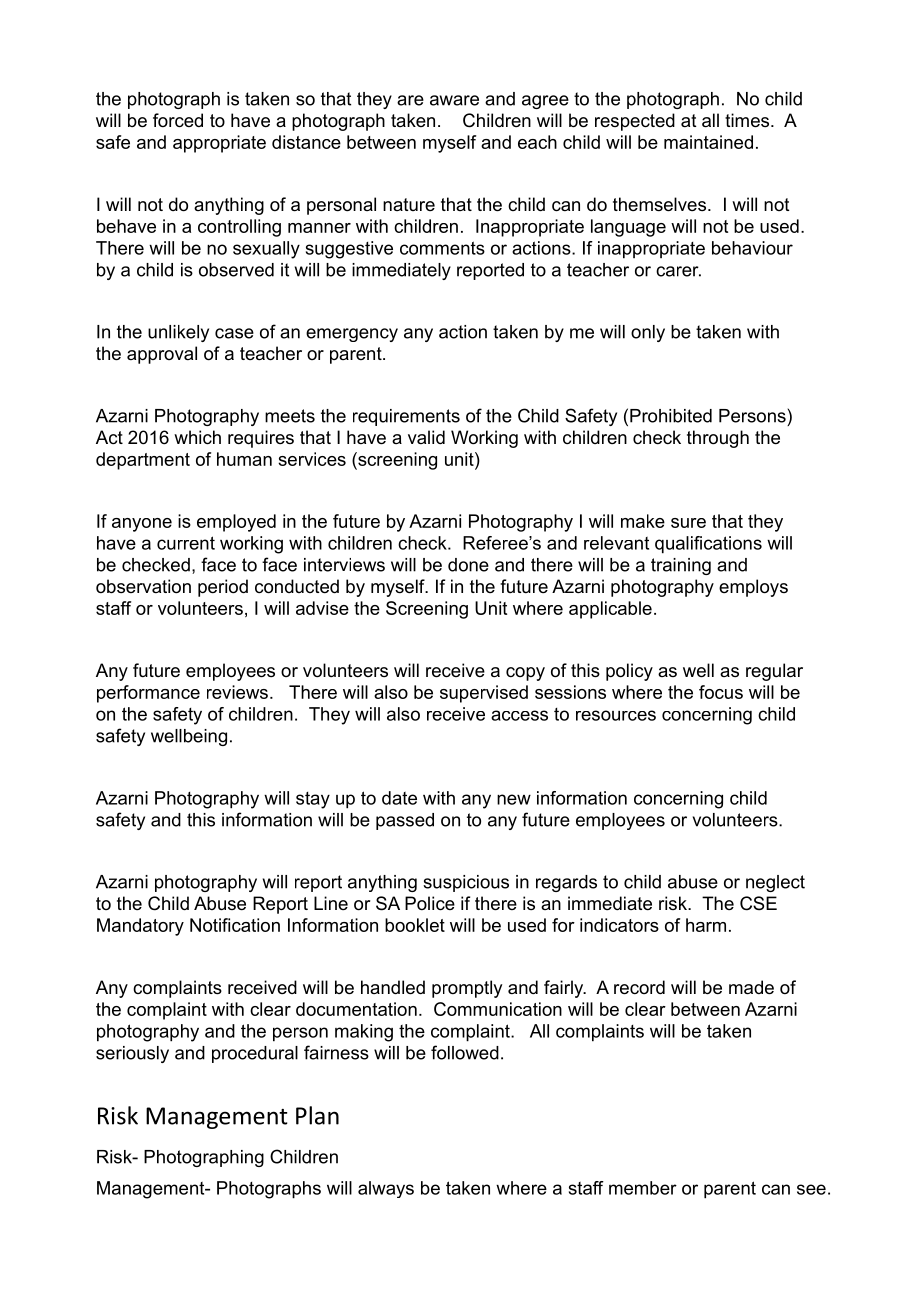 The image size is (924, 1308). What do you see at coordinates (386, 1189) in the screenshot?
I see `always` at bounding box center [386, 1189].
